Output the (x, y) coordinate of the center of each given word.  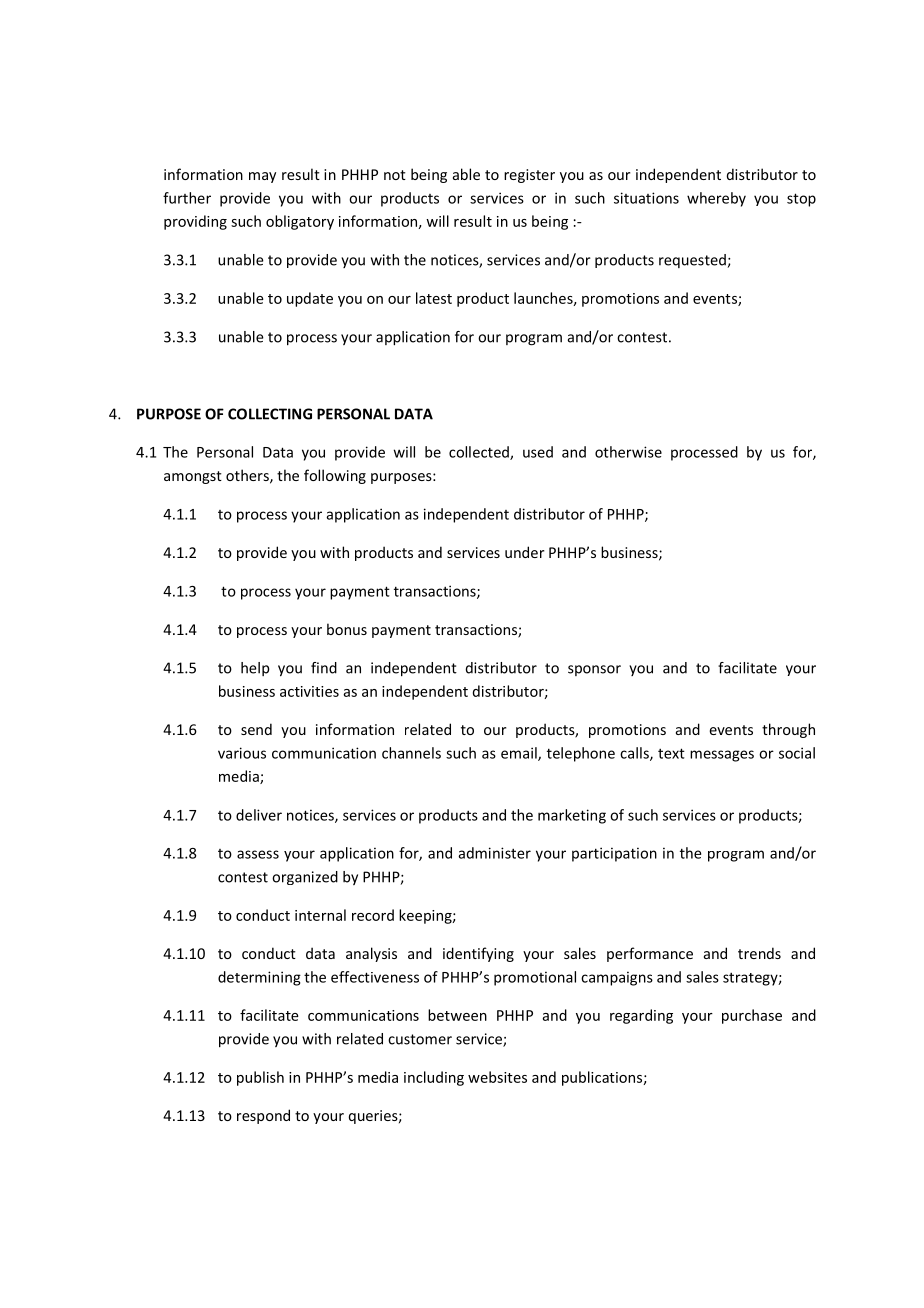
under (524, 552)
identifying (478, 954)
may (262, 177)
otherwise (628, 452)
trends (759, 953)
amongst (193, 477)
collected (480, 453)
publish (260, 1078)
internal (320, 915)
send (256, 729)
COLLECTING (270, 414)
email (520, 754)
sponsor (594, 670)
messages (722, 756)
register (529, 176)
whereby (716, 199)
